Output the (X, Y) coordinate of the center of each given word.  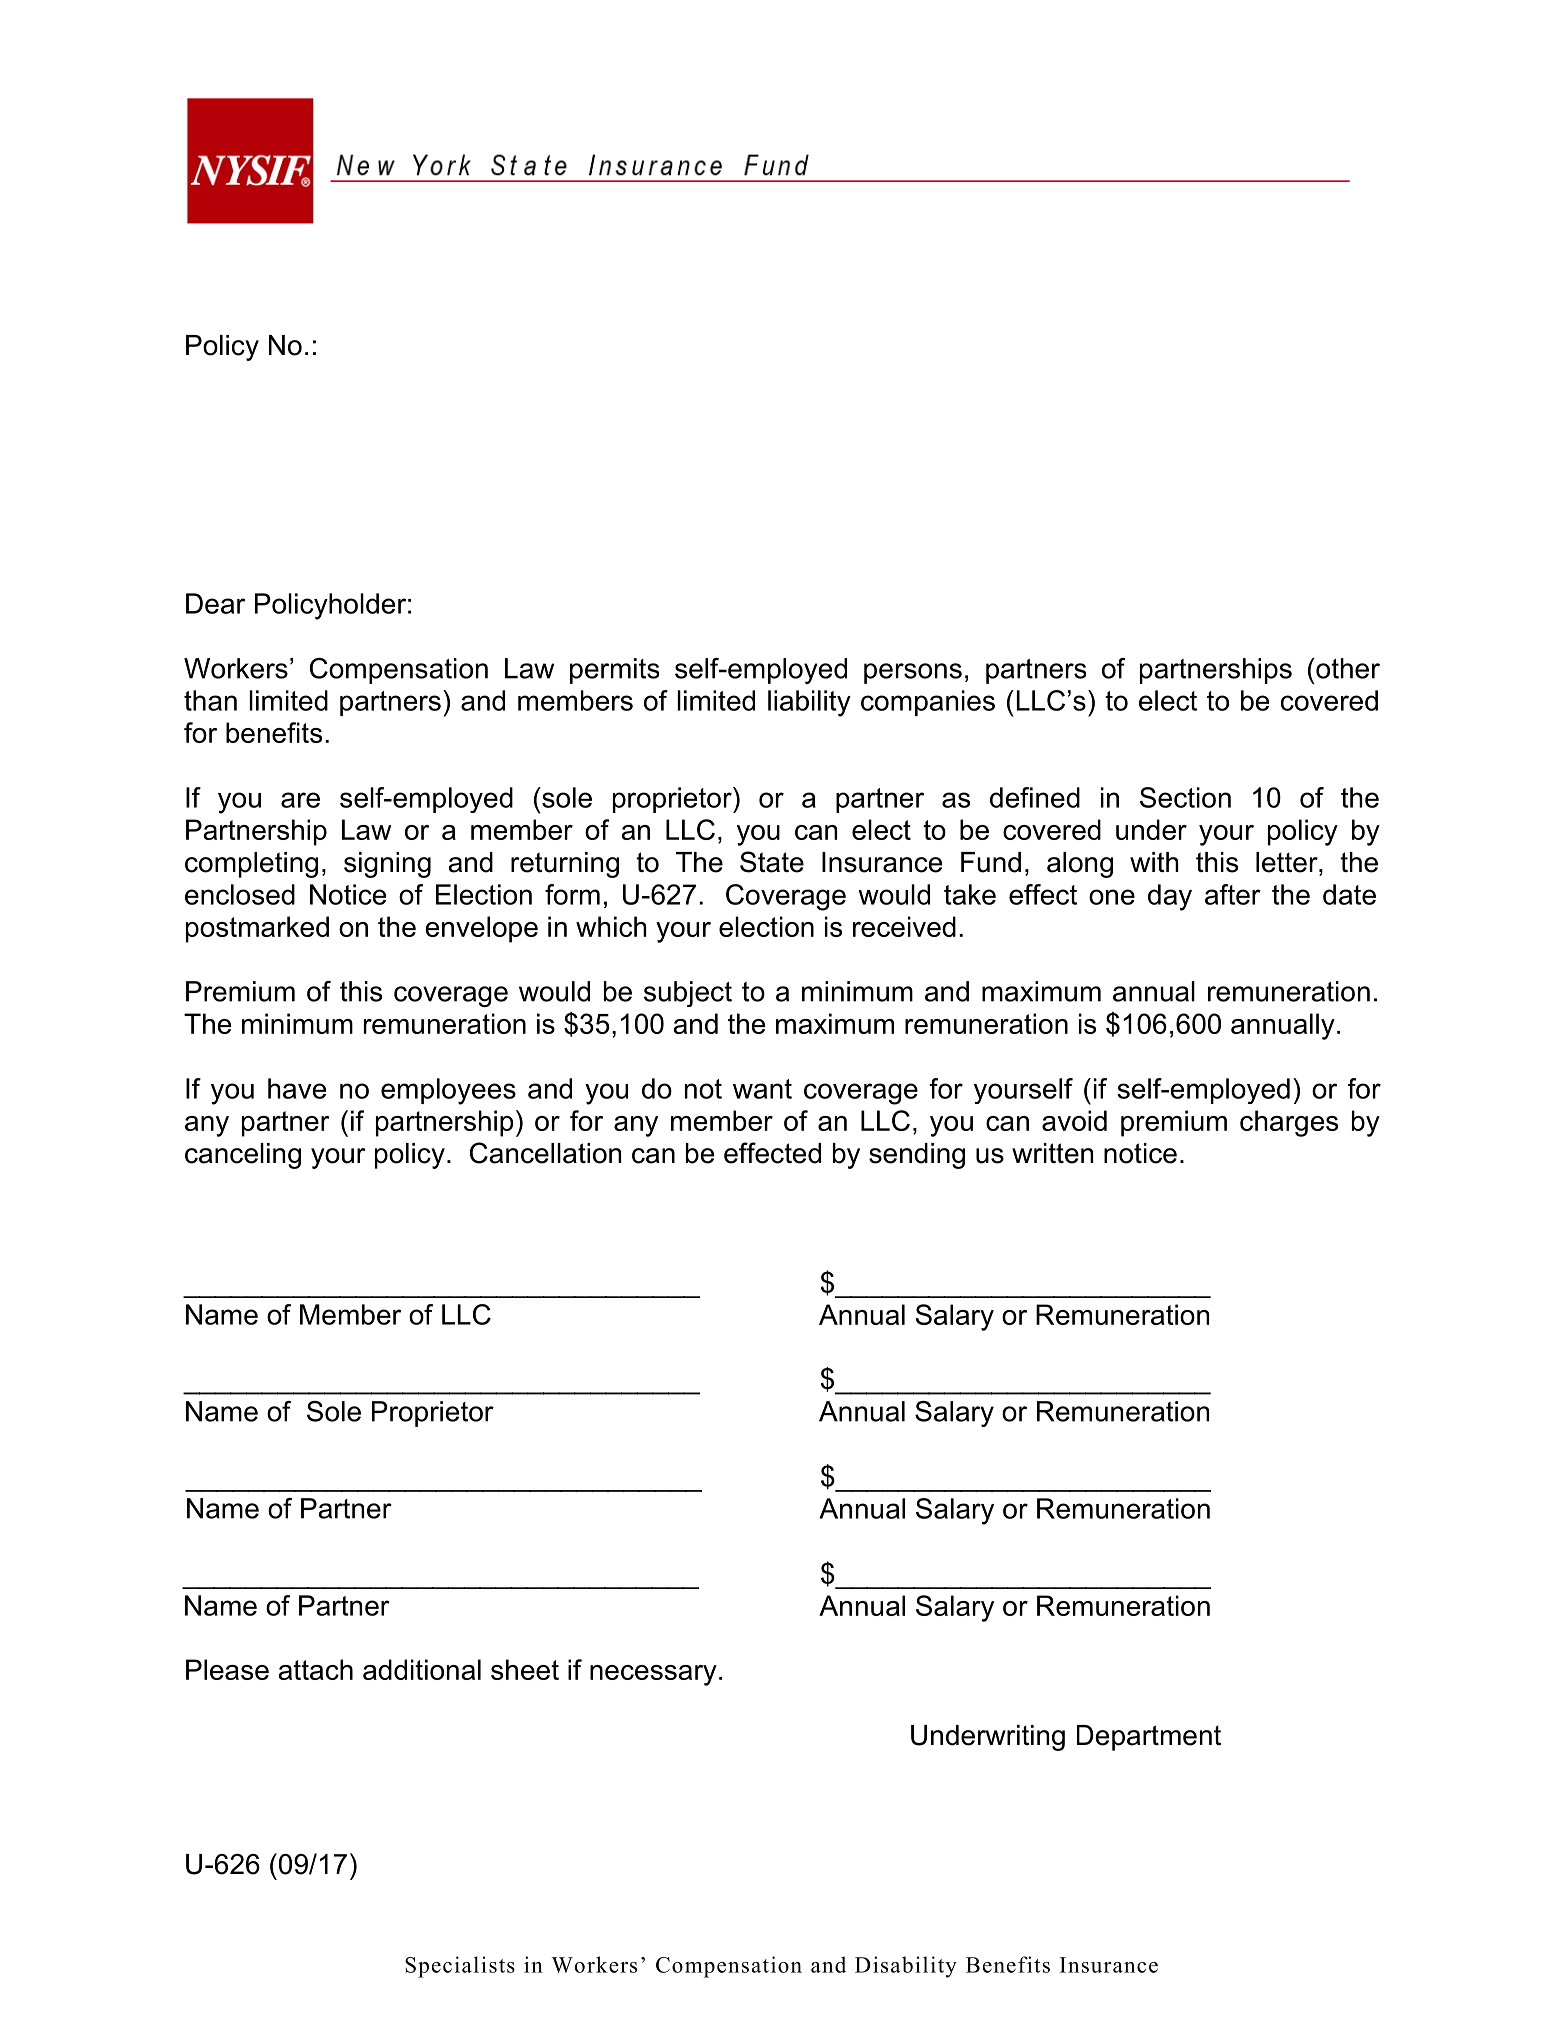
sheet (525, 1669)
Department (1149, 1738)
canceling (243, 1156)
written (1052, 1153)
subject (688, 994)
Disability (906, 1967)
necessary (653, 1675)
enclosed (240, 894)
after (1233, 894)
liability (809, 703)
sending (917, 1156)
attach (316, 1669)
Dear (215, 603)
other (1347, 668)
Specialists (460, 1967)
